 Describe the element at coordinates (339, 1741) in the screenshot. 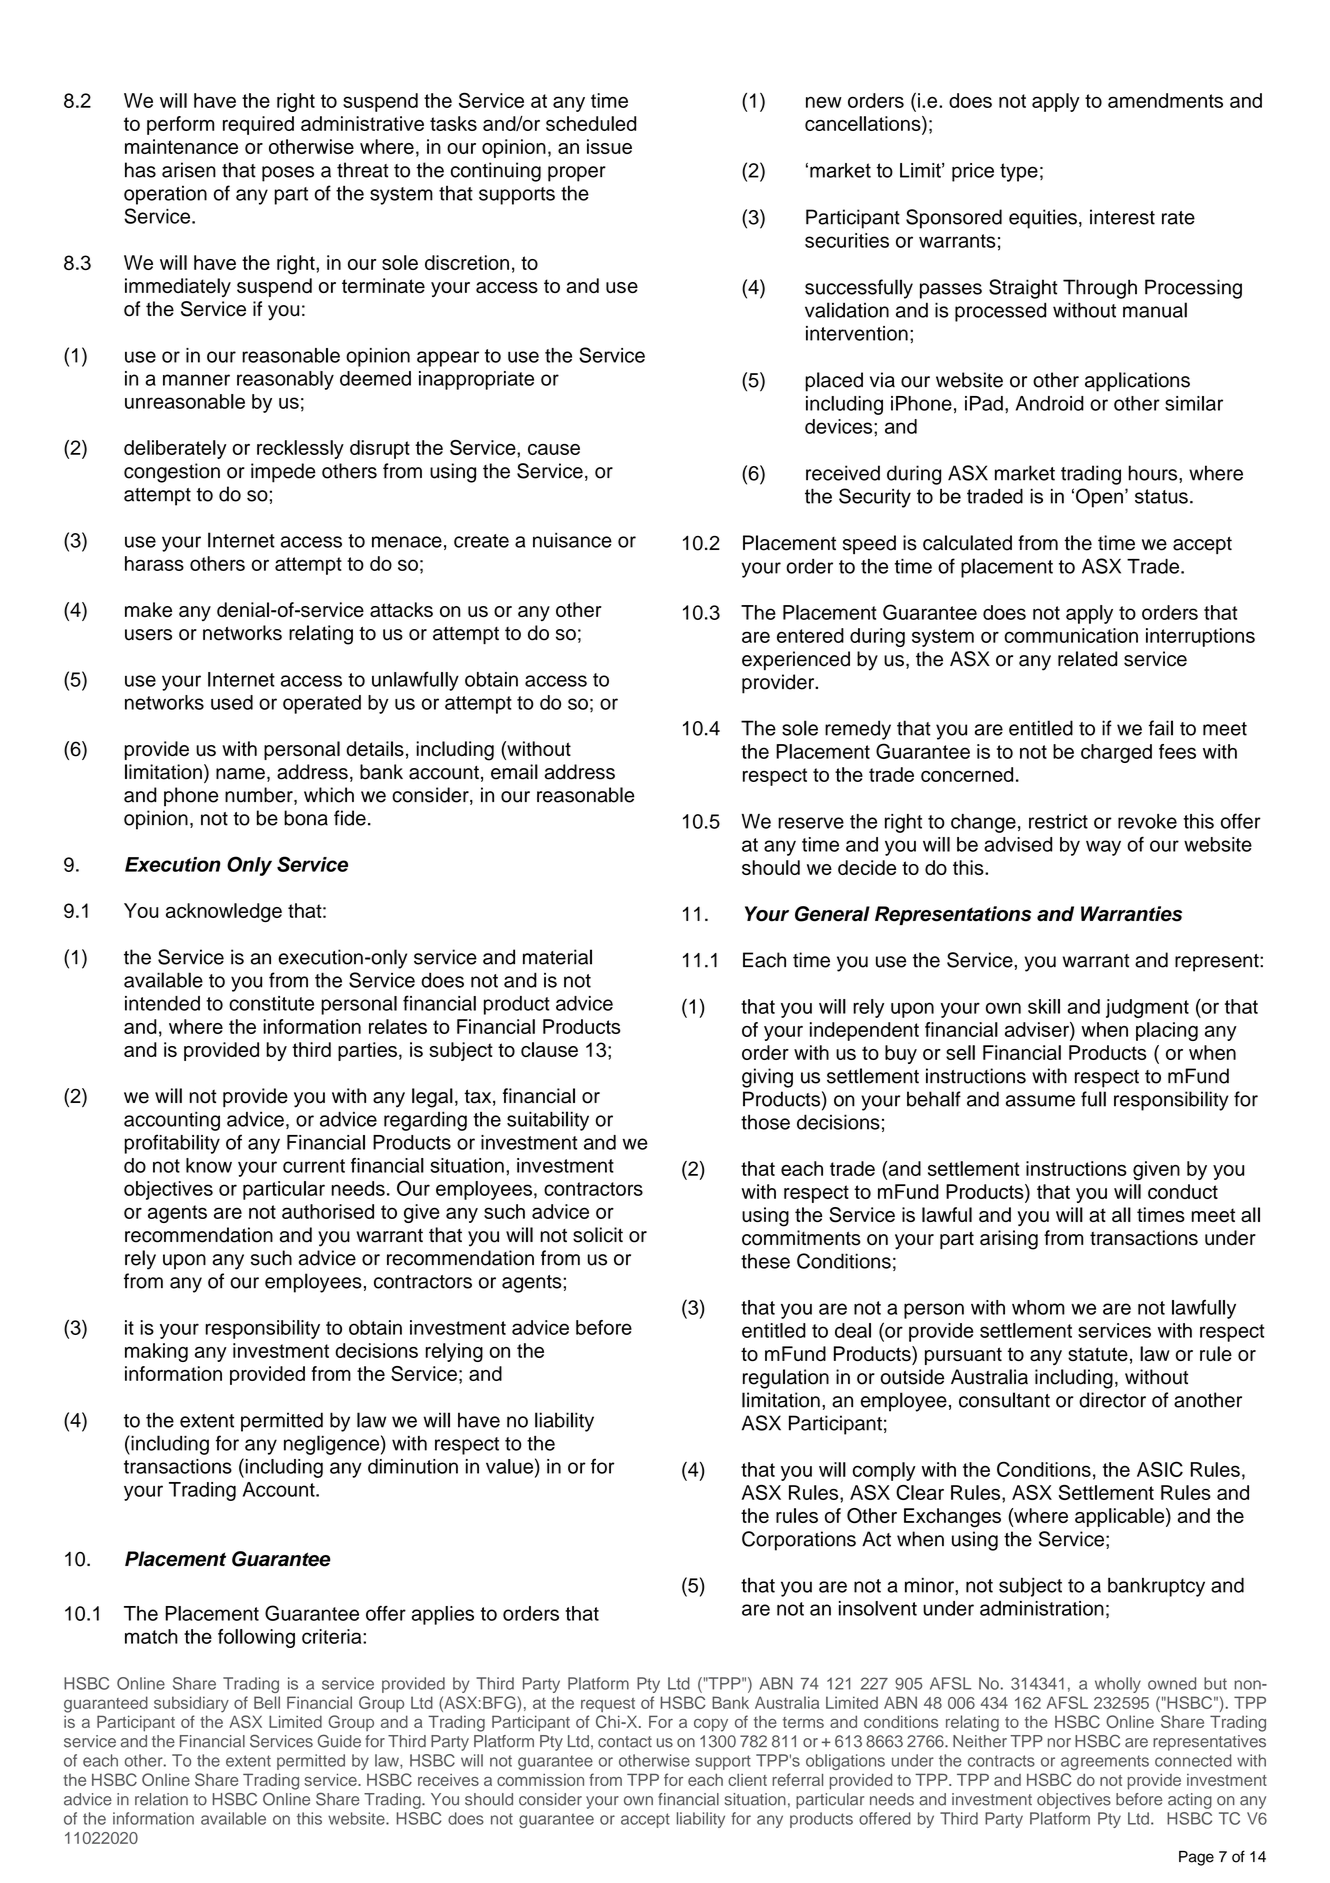

I see `Guide` at that location.
